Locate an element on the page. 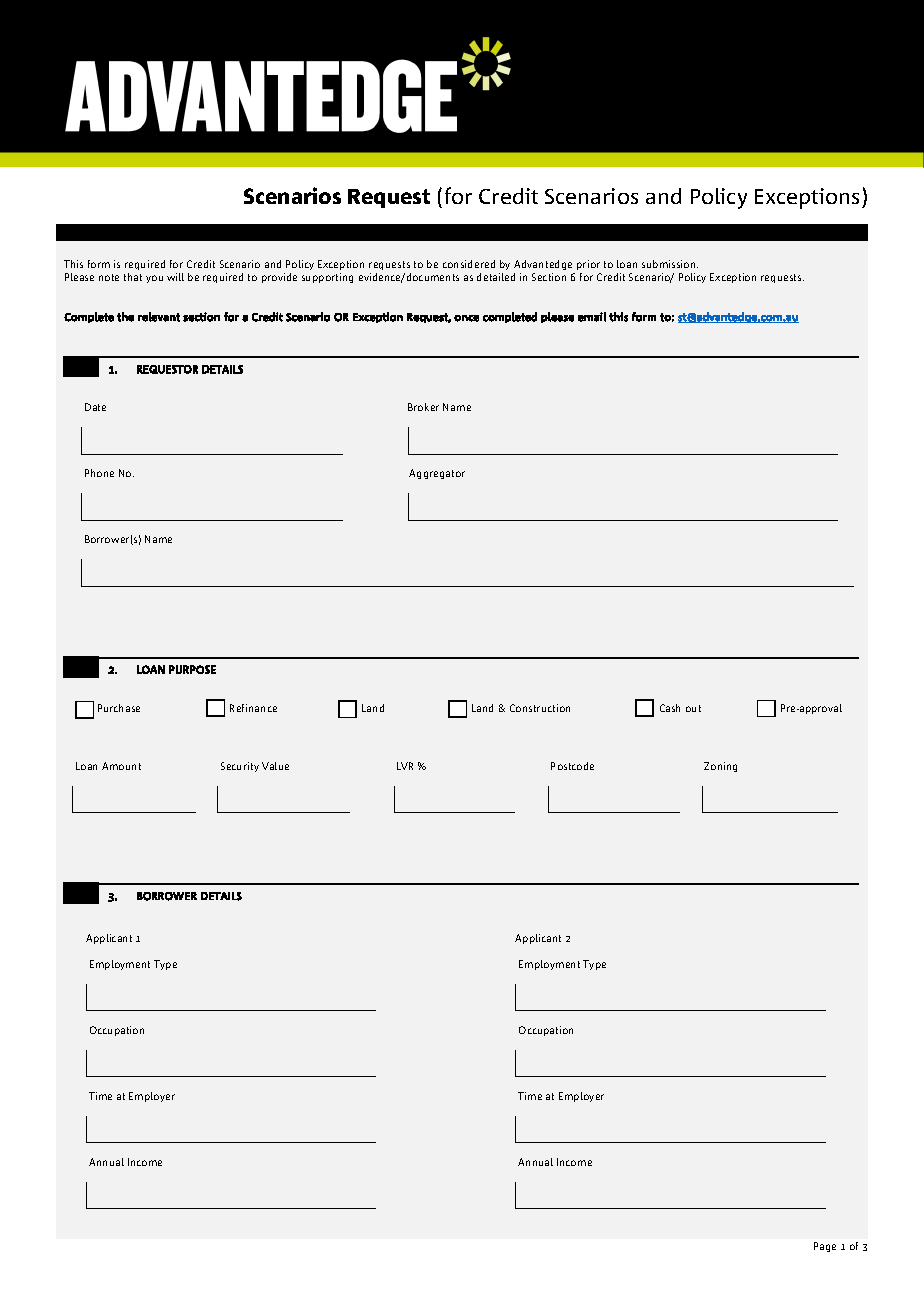  Construction is located at coordinates (540, 708).
